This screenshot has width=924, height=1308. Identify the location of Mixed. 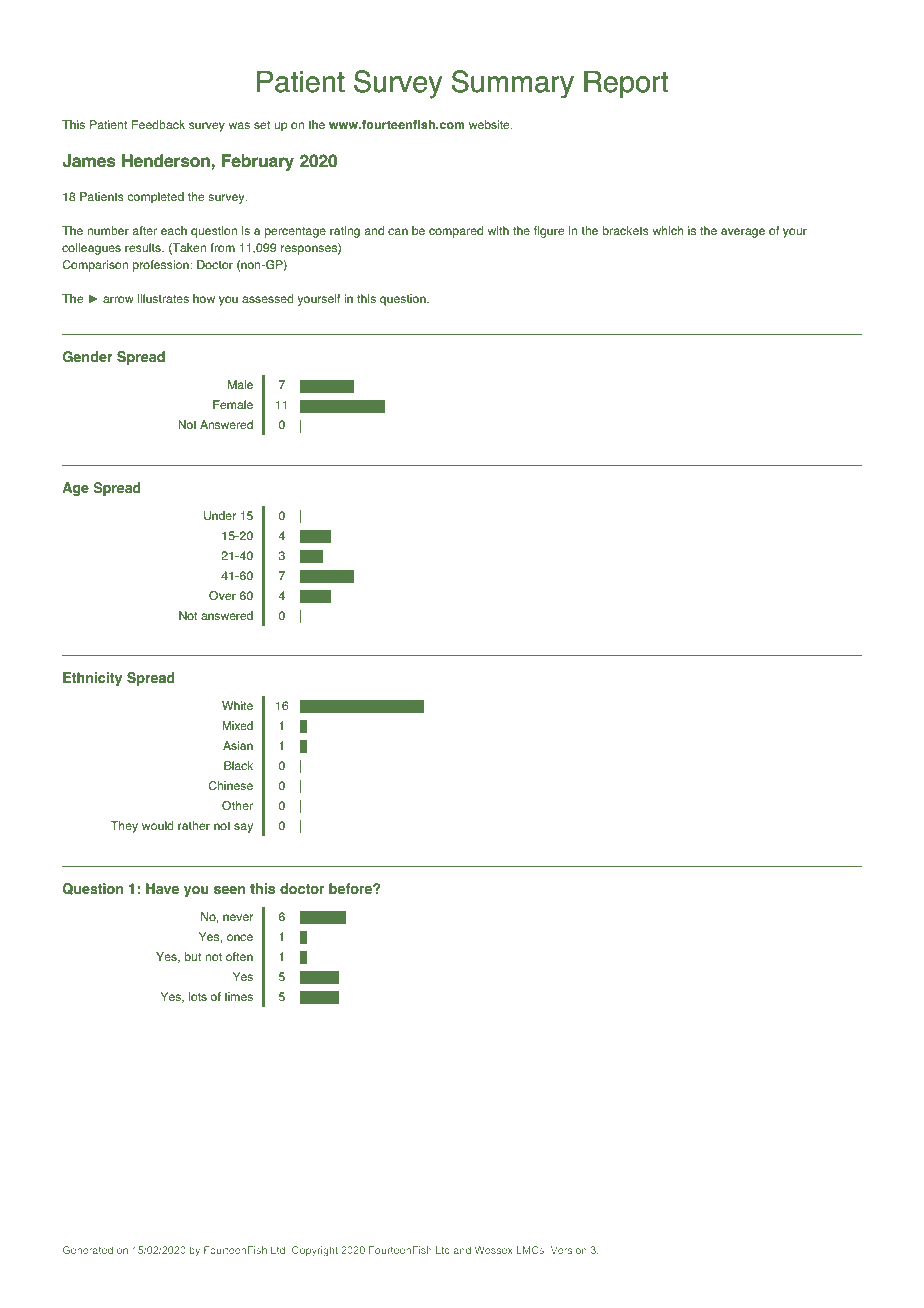
(238, 725).
